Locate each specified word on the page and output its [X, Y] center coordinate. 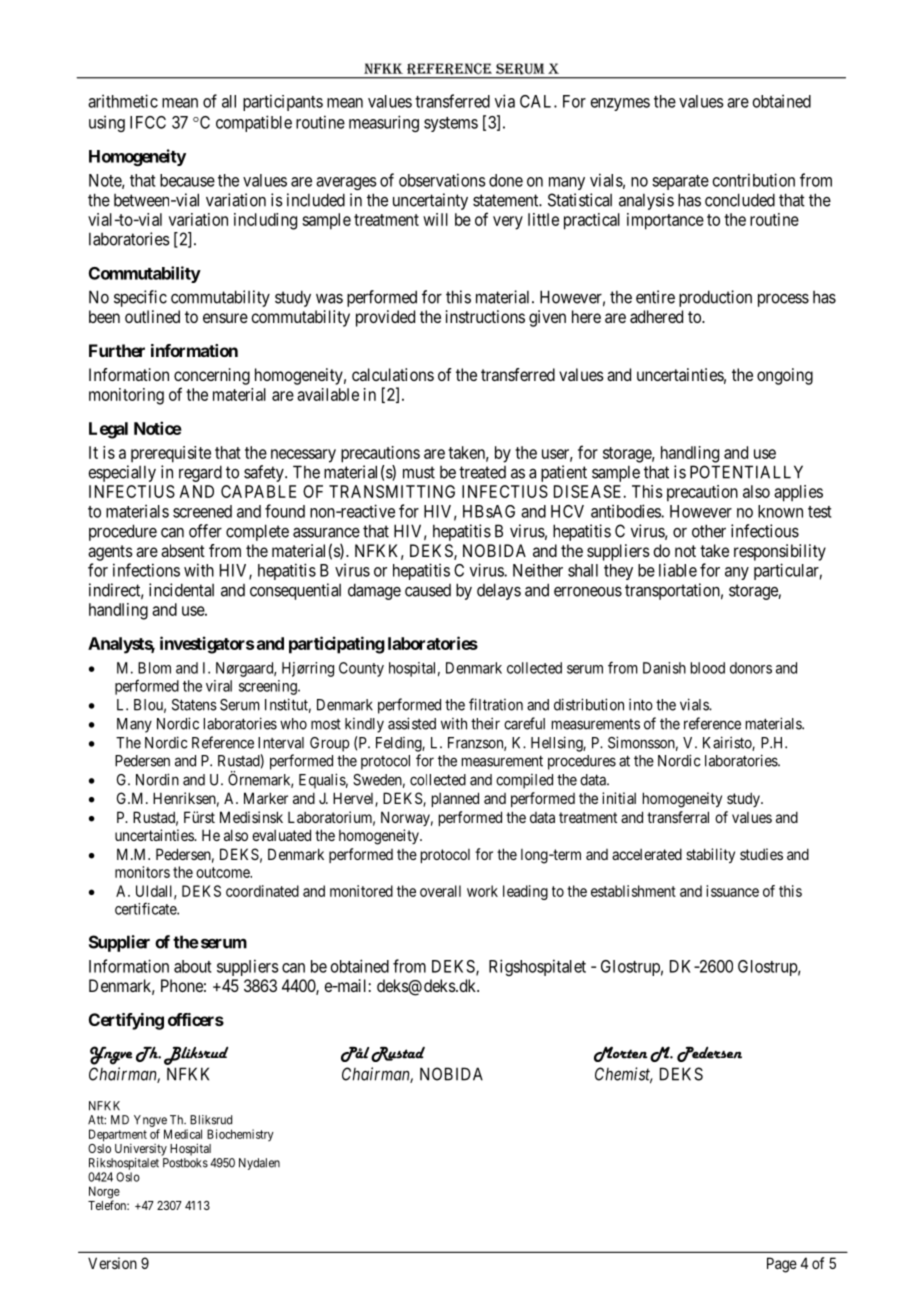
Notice [158, 428]
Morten [621, 1054]
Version [112, 1263]
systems [451, 124]
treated [482, 472]
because [187, 180]
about [193, 966]
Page [782, 1265]
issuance [732, 891]
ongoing [785, 376]
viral [219, 686]
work [482, 891]
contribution [754, 180]
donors [751, 668]
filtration [496, 704]
